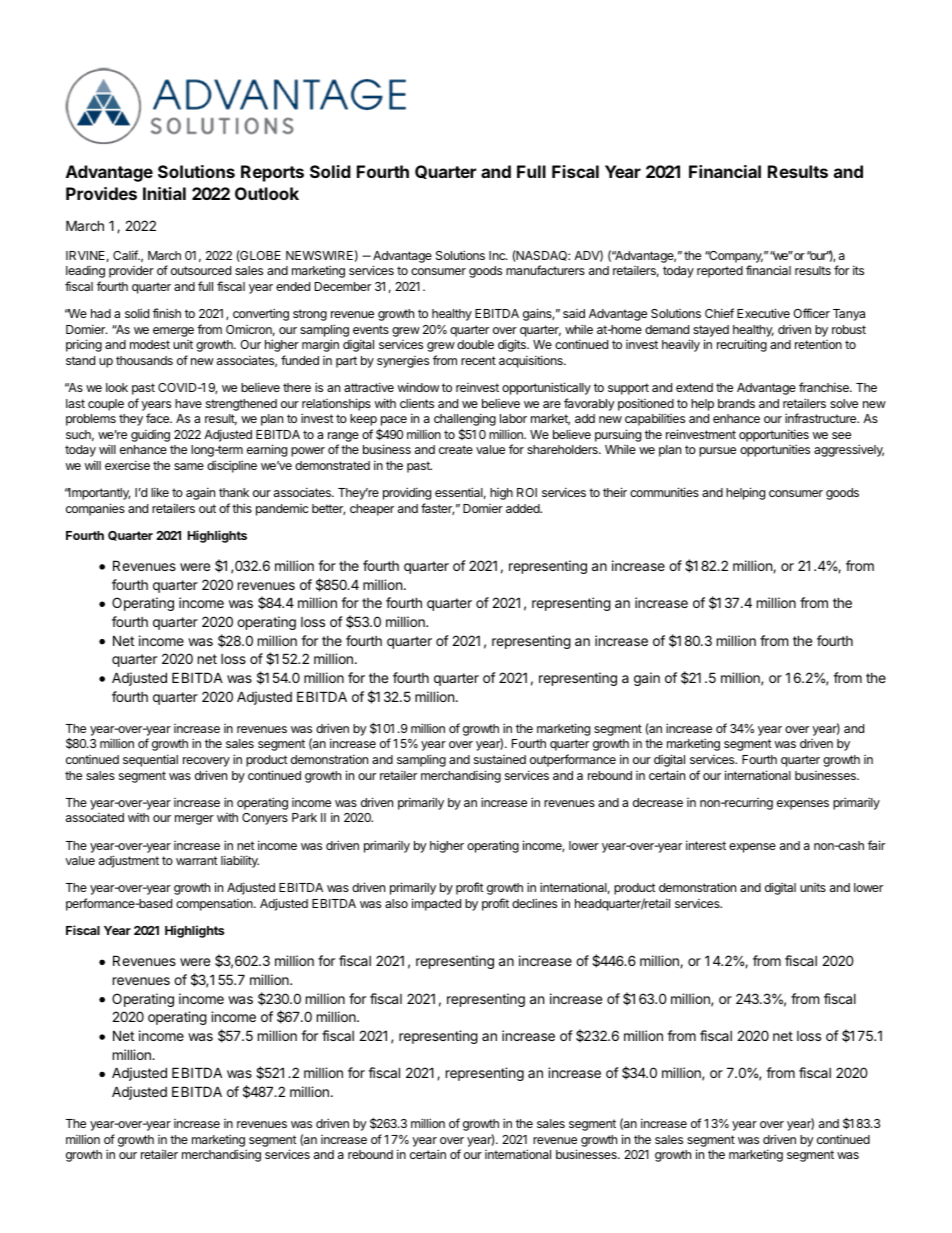 Image resolution: width=952 pixels, height=1233 pixels. Describe the element at coordinates (164, 193) in the screenshot. I see `Initial` at that location.
